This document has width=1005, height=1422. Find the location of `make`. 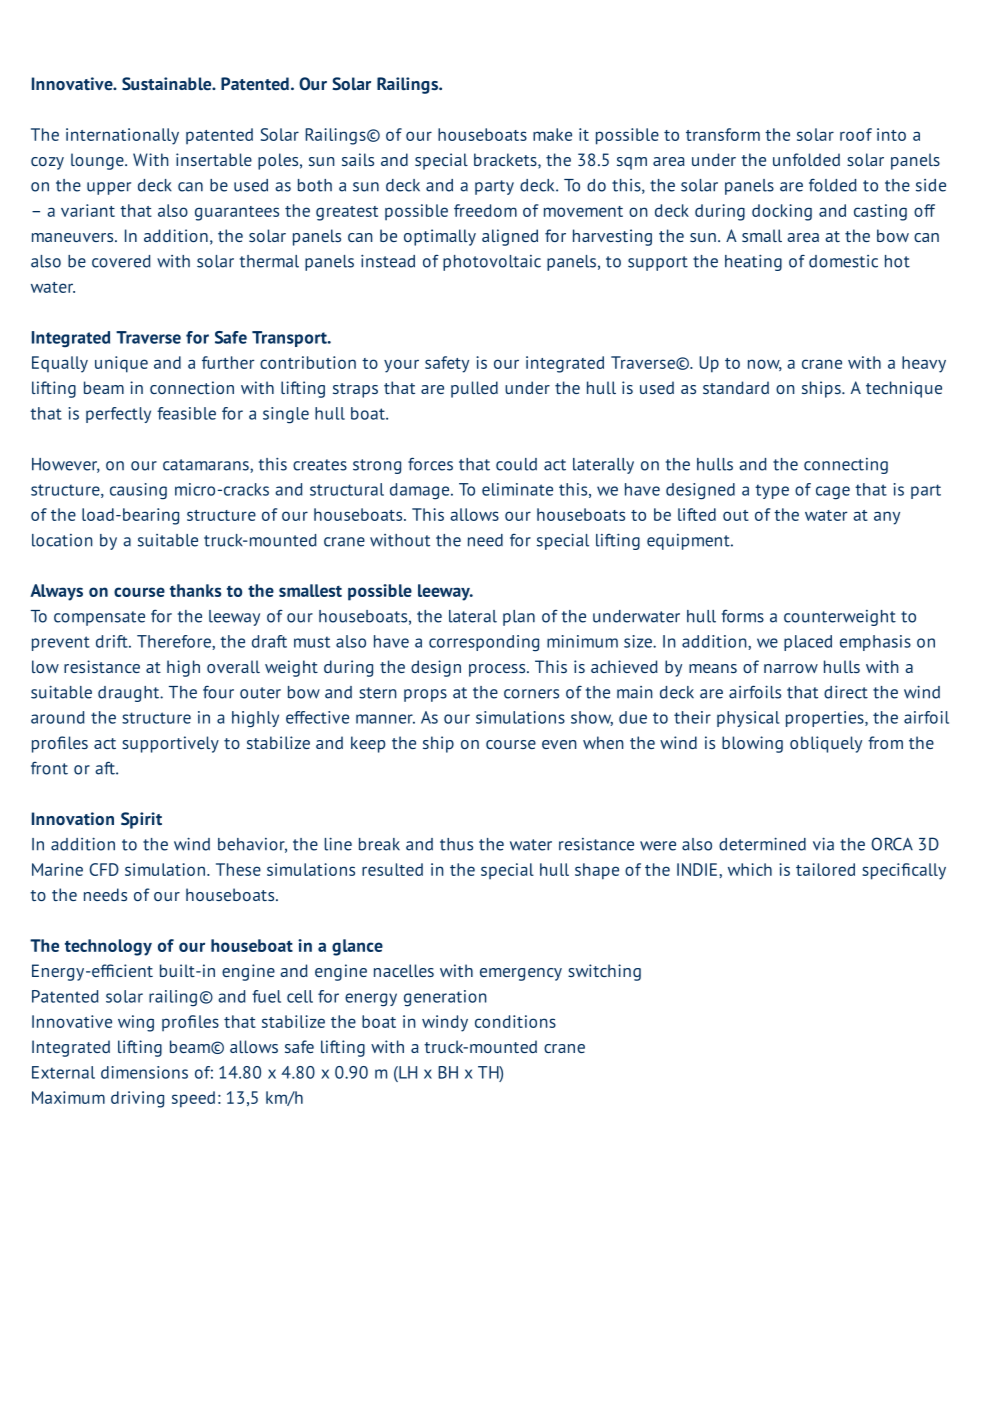

make is located at coordinates (552, 134).
